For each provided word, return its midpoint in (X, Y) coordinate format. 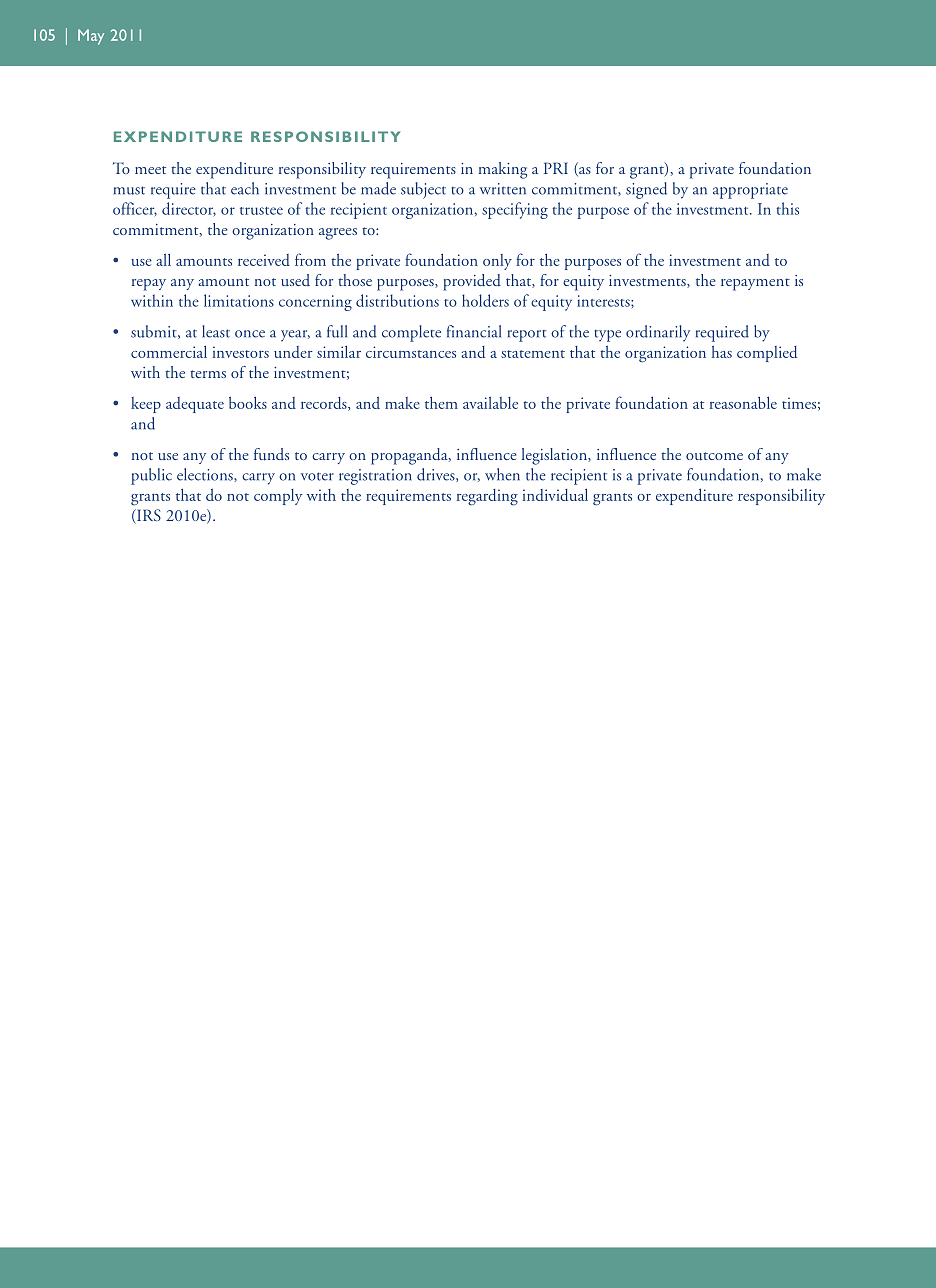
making (503, 170)
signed (646, 190)
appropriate (750, 191)
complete (411, 333)
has (722, 352)
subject (423, 190)
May (91, 37)
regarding (487, 497)
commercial (169, 351)
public (151, 476)
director (189, 209)
